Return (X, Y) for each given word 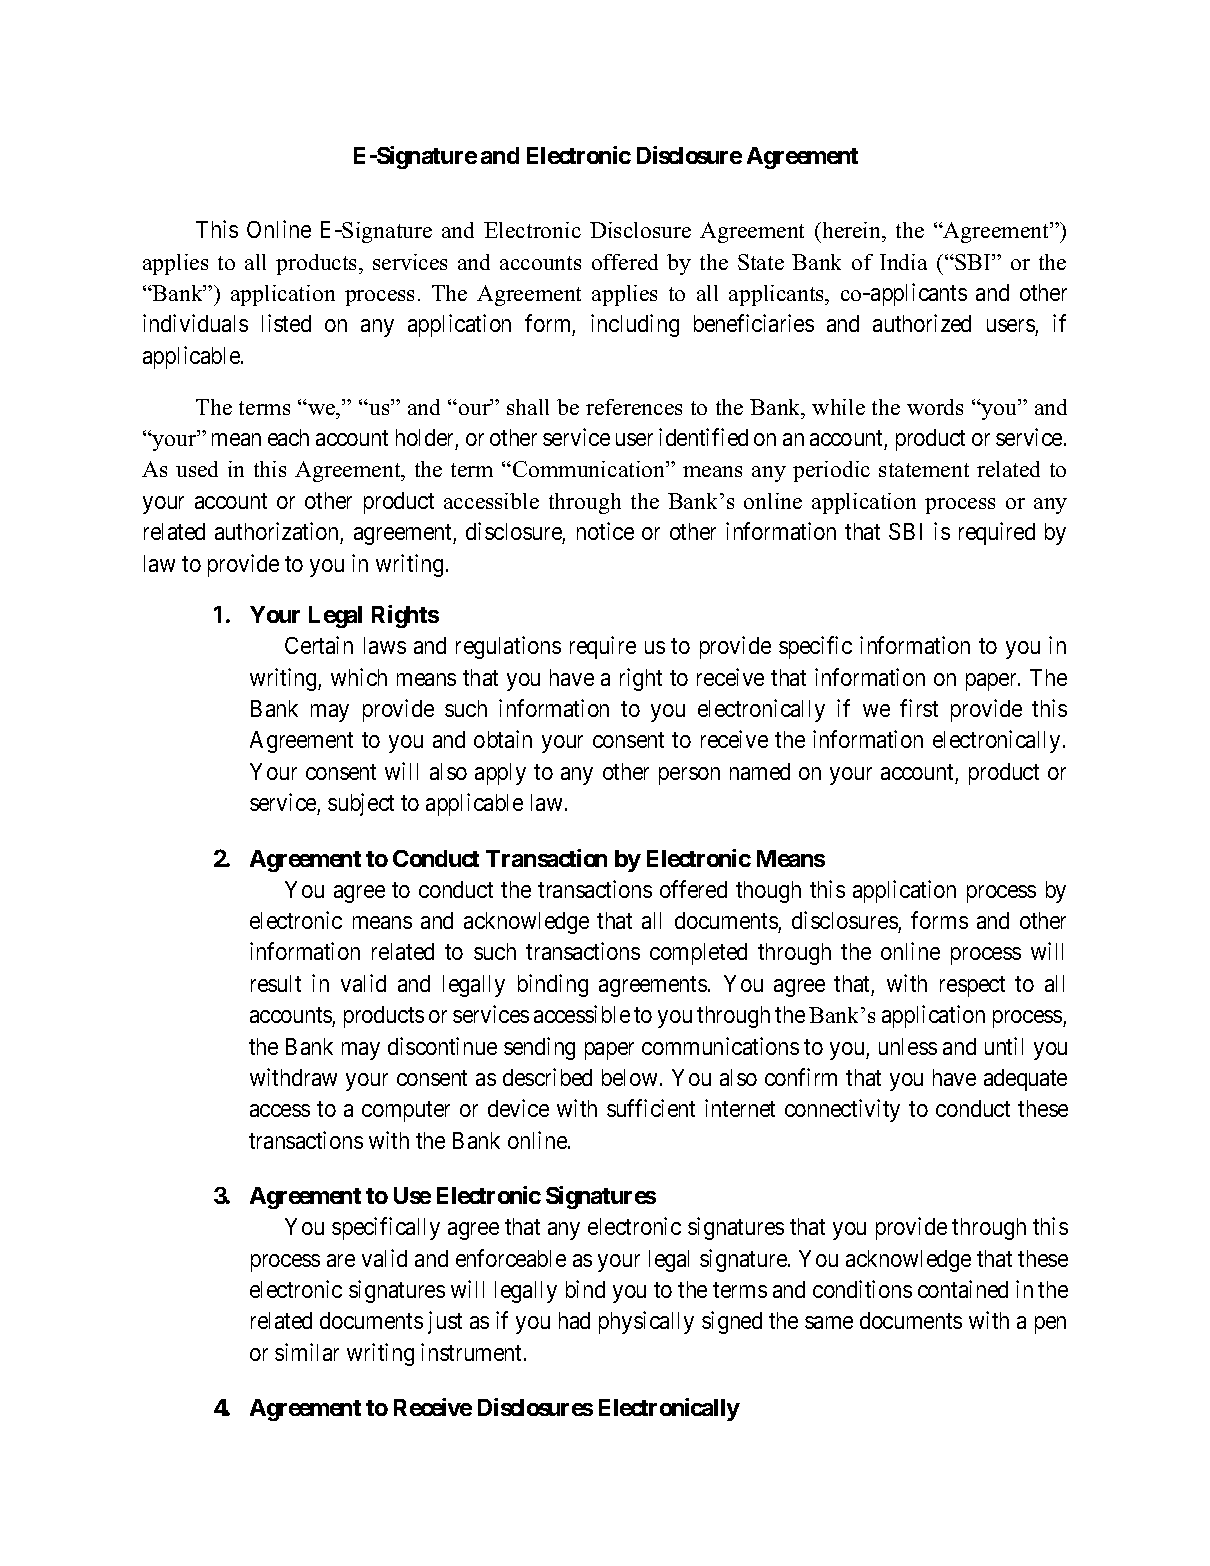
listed (286, 323)
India (903, 262)
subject (361, 804)
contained (963, 1289)
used (197, 469)
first (919, 708)
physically (646, 1322)
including (635, 325)
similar (307, 1352)
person (689, 776)
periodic (831, 471)
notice (605, 531)
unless (908, 1046)
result (276, 983)
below (629, 1077)
